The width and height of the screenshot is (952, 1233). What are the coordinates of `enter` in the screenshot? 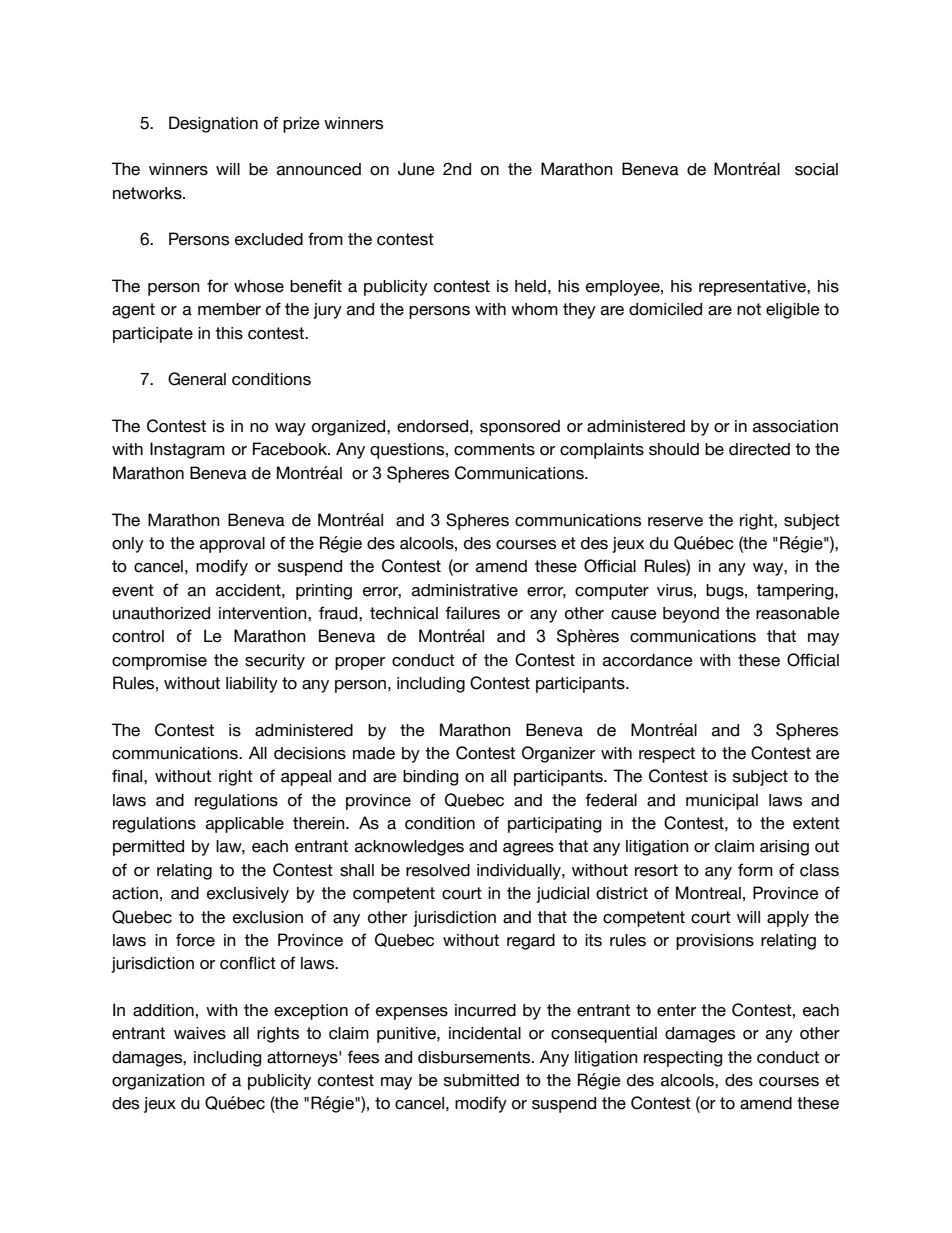 It's located at (676, 1010).
